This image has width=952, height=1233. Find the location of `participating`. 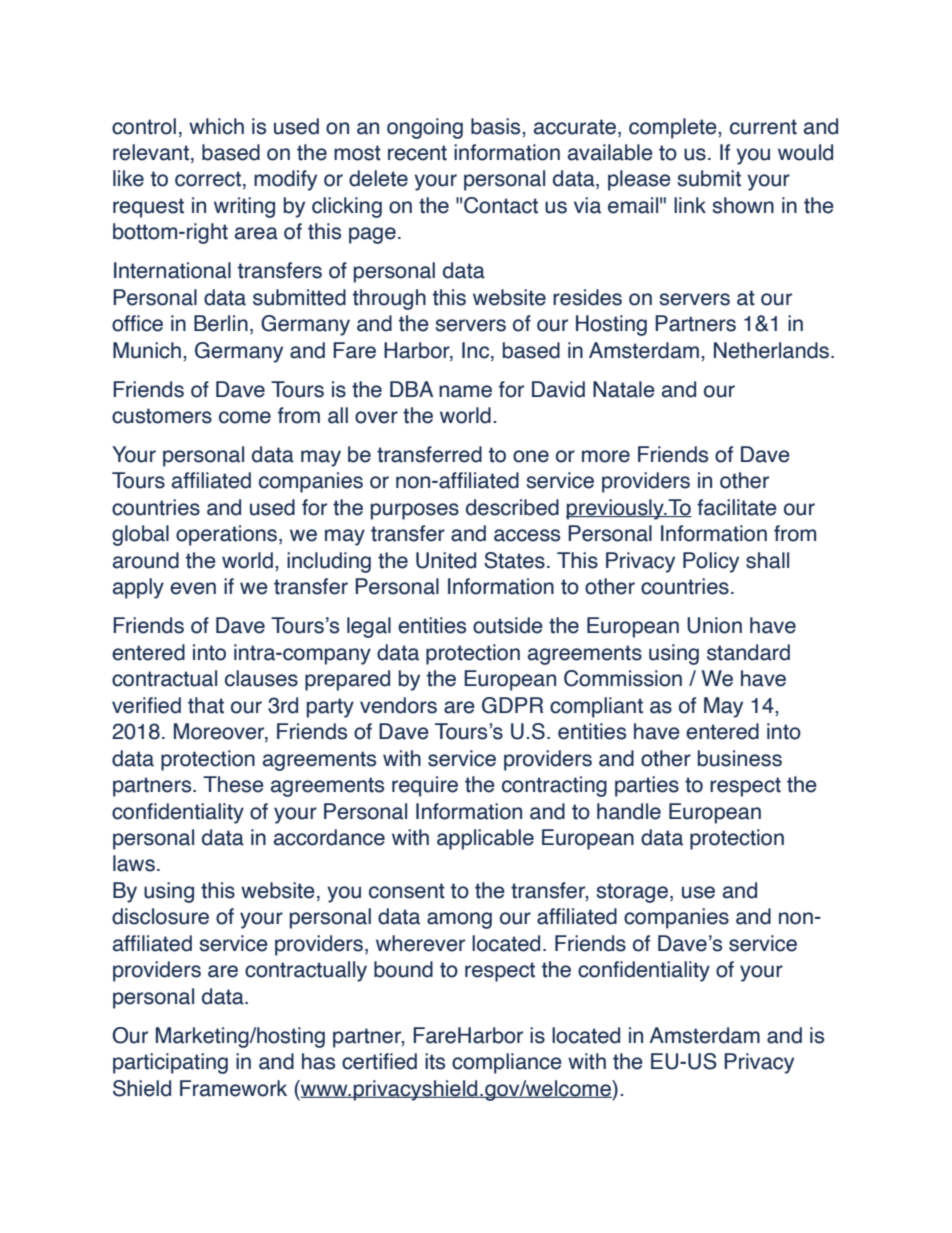

participating is located at coordinates (170, 1063).
